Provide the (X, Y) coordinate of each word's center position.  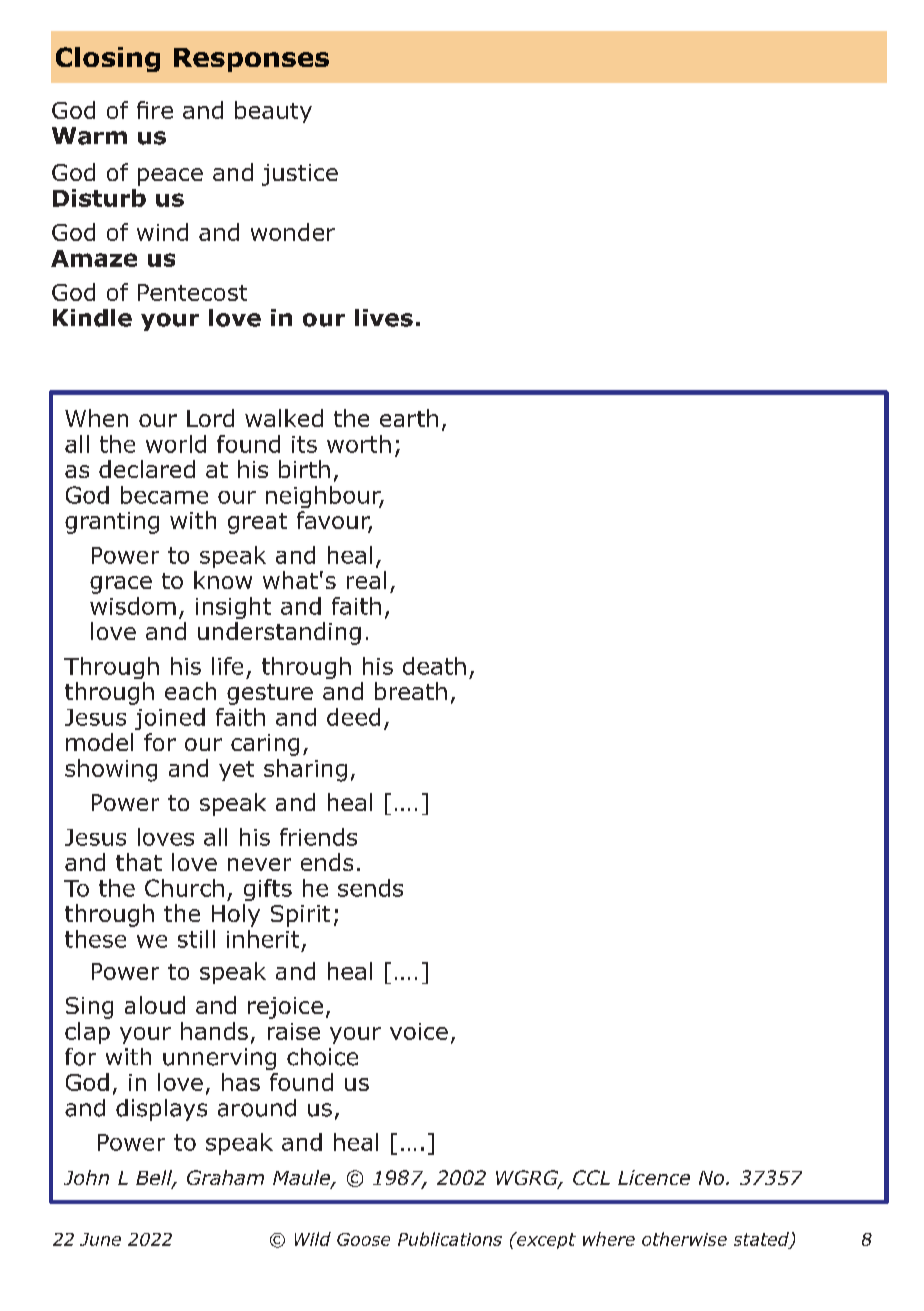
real (366, 580)
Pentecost (192, 292)
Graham (225, 1177)
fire (155, 110)
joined (170, 719)
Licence (654, 1177)
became (164, 495)
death (434, 666)
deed (353, 717)
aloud (155, 1005)
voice (419, 1031)
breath (411, 691)
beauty (273, 112)
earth (409, 418)
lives (384, 318)
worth (359, 444)
